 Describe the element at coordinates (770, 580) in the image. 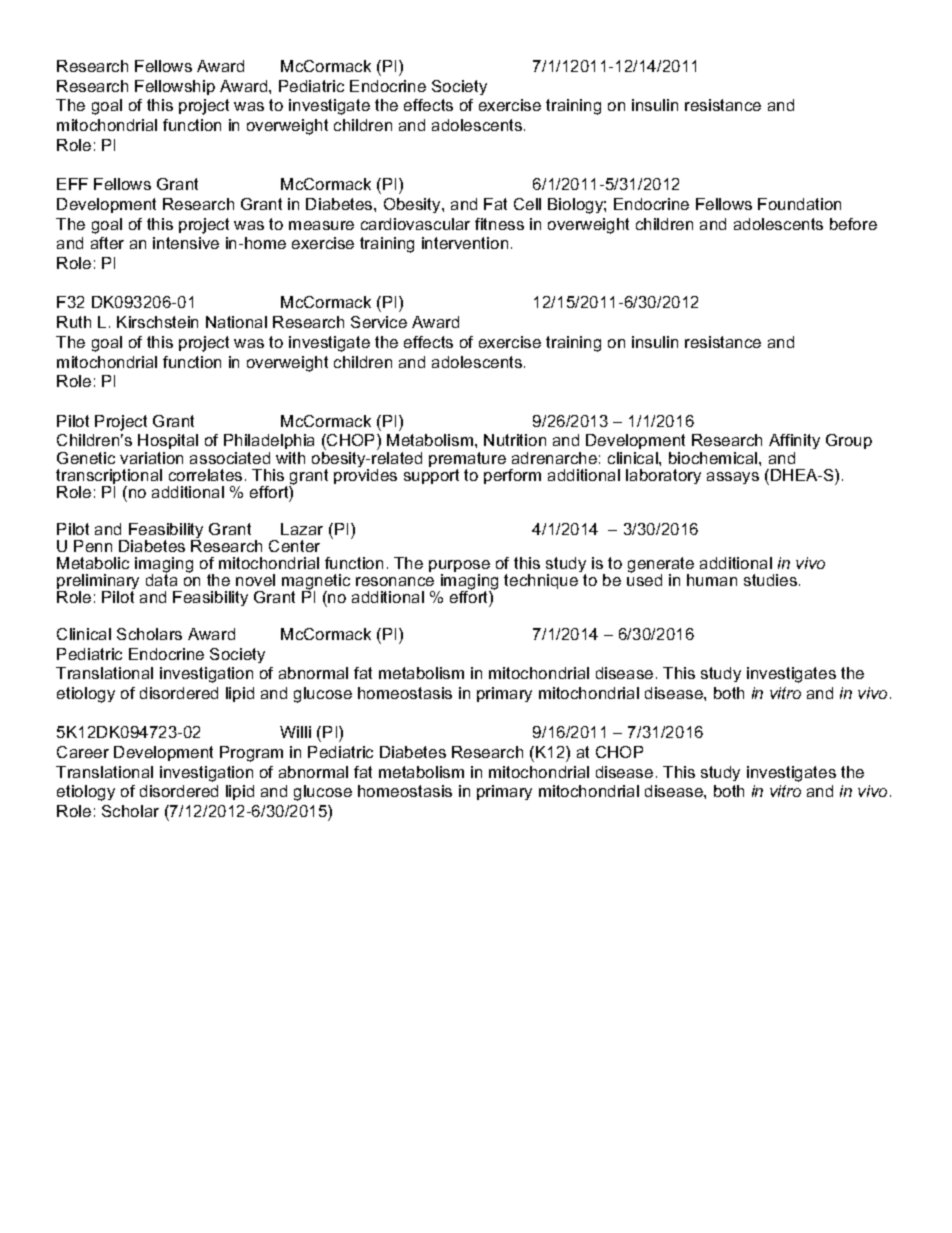

I see `studies` at that location.
